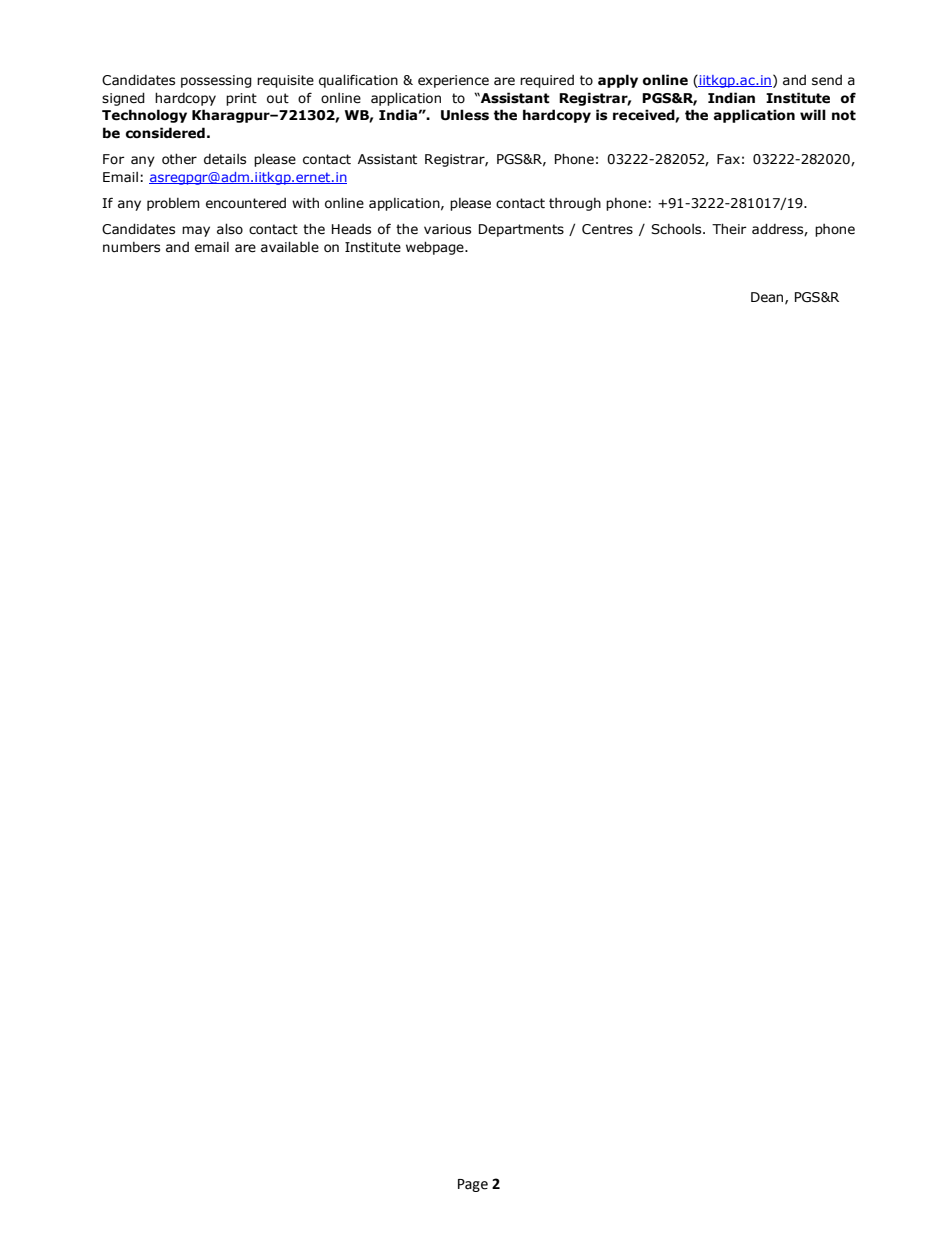 Image resolution: width=952 pixels, height=1233 pixels. Describe the element at coordinates (813, 114) in the image. I see `will` at that location.
